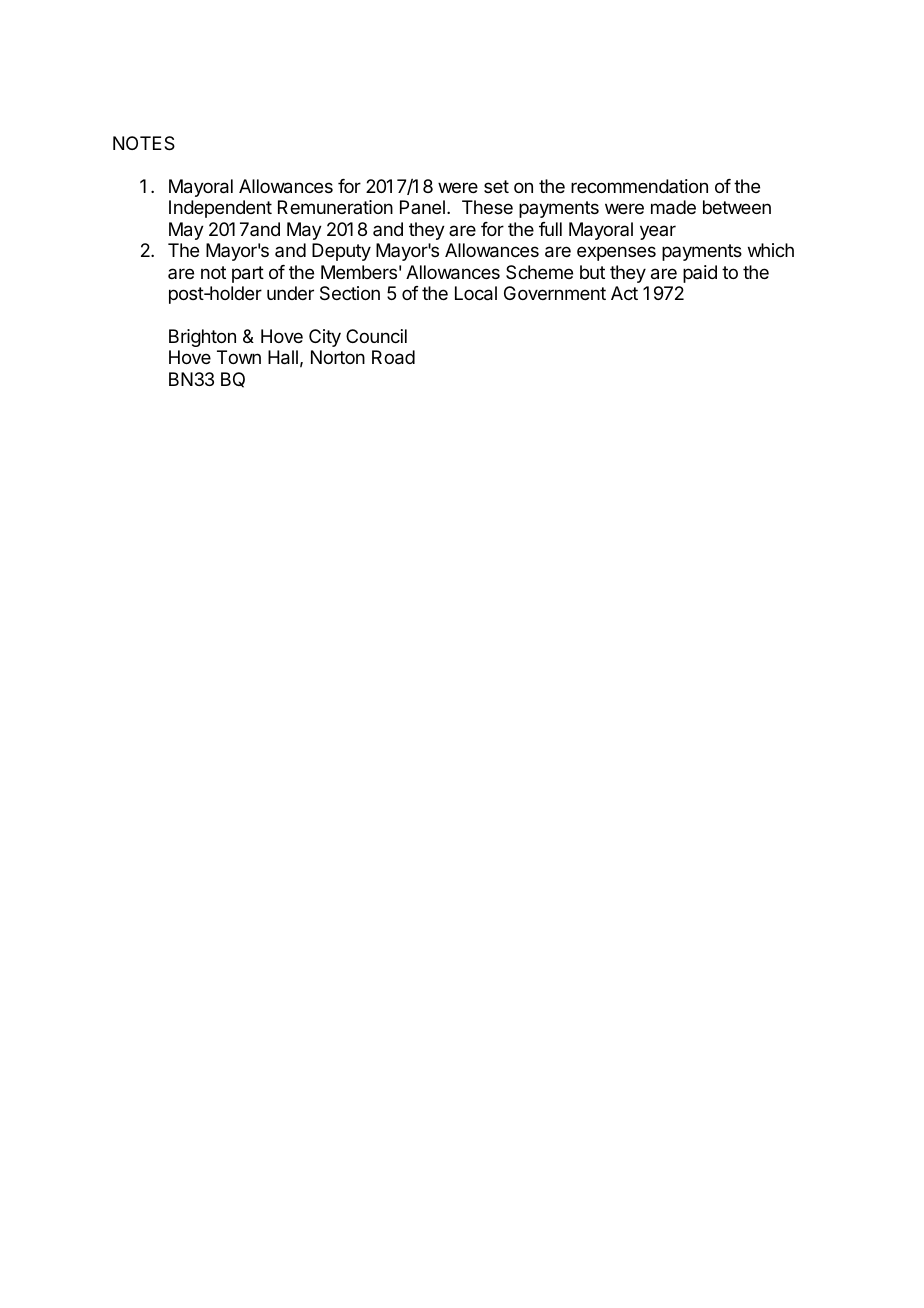 This image has width=924, height=1308. What do you see at coordinates (393, 357) in the image?
I see `Road` at bounding box center [393, 357].
